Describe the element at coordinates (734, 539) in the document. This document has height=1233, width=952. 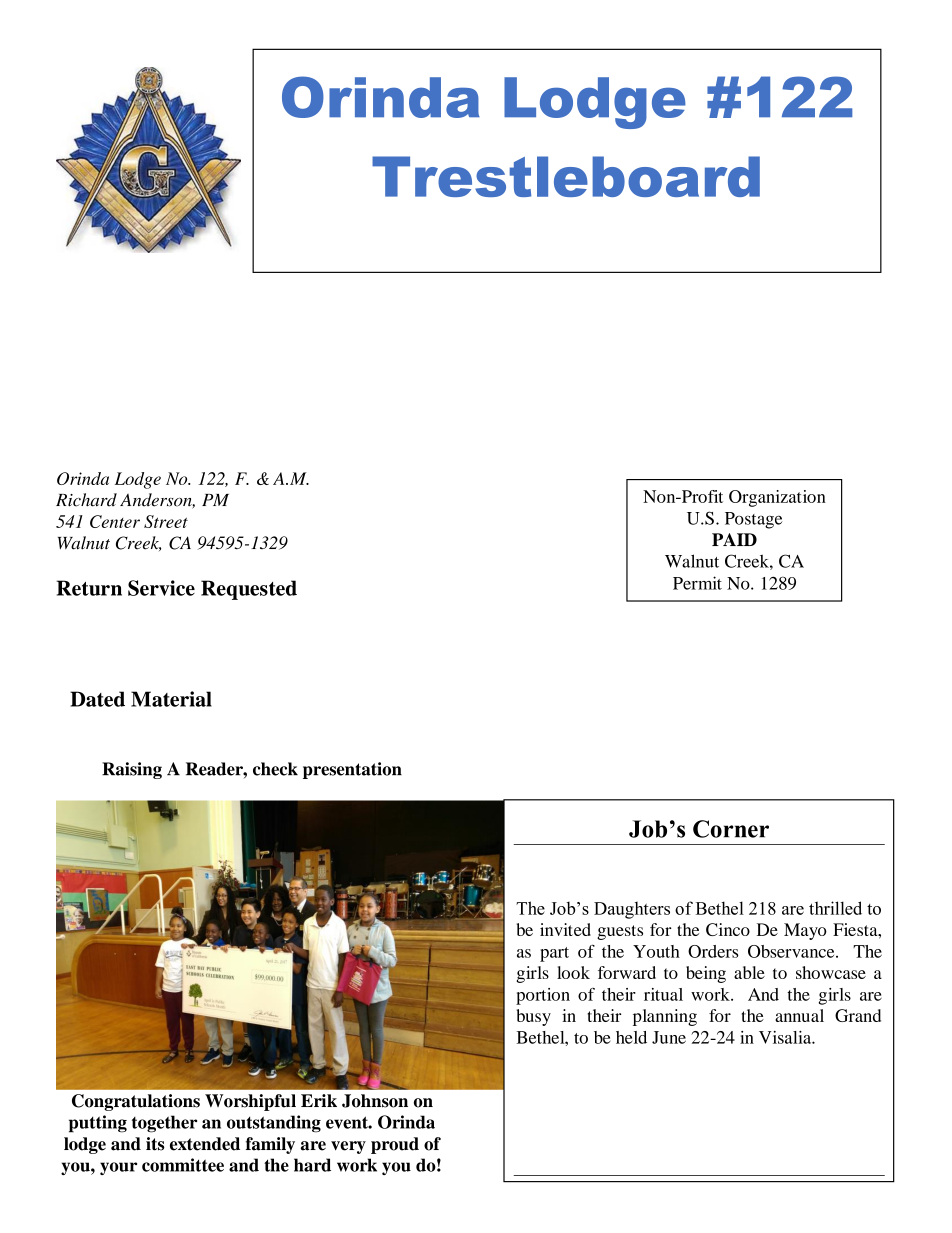
I see `PAID` at that location.
